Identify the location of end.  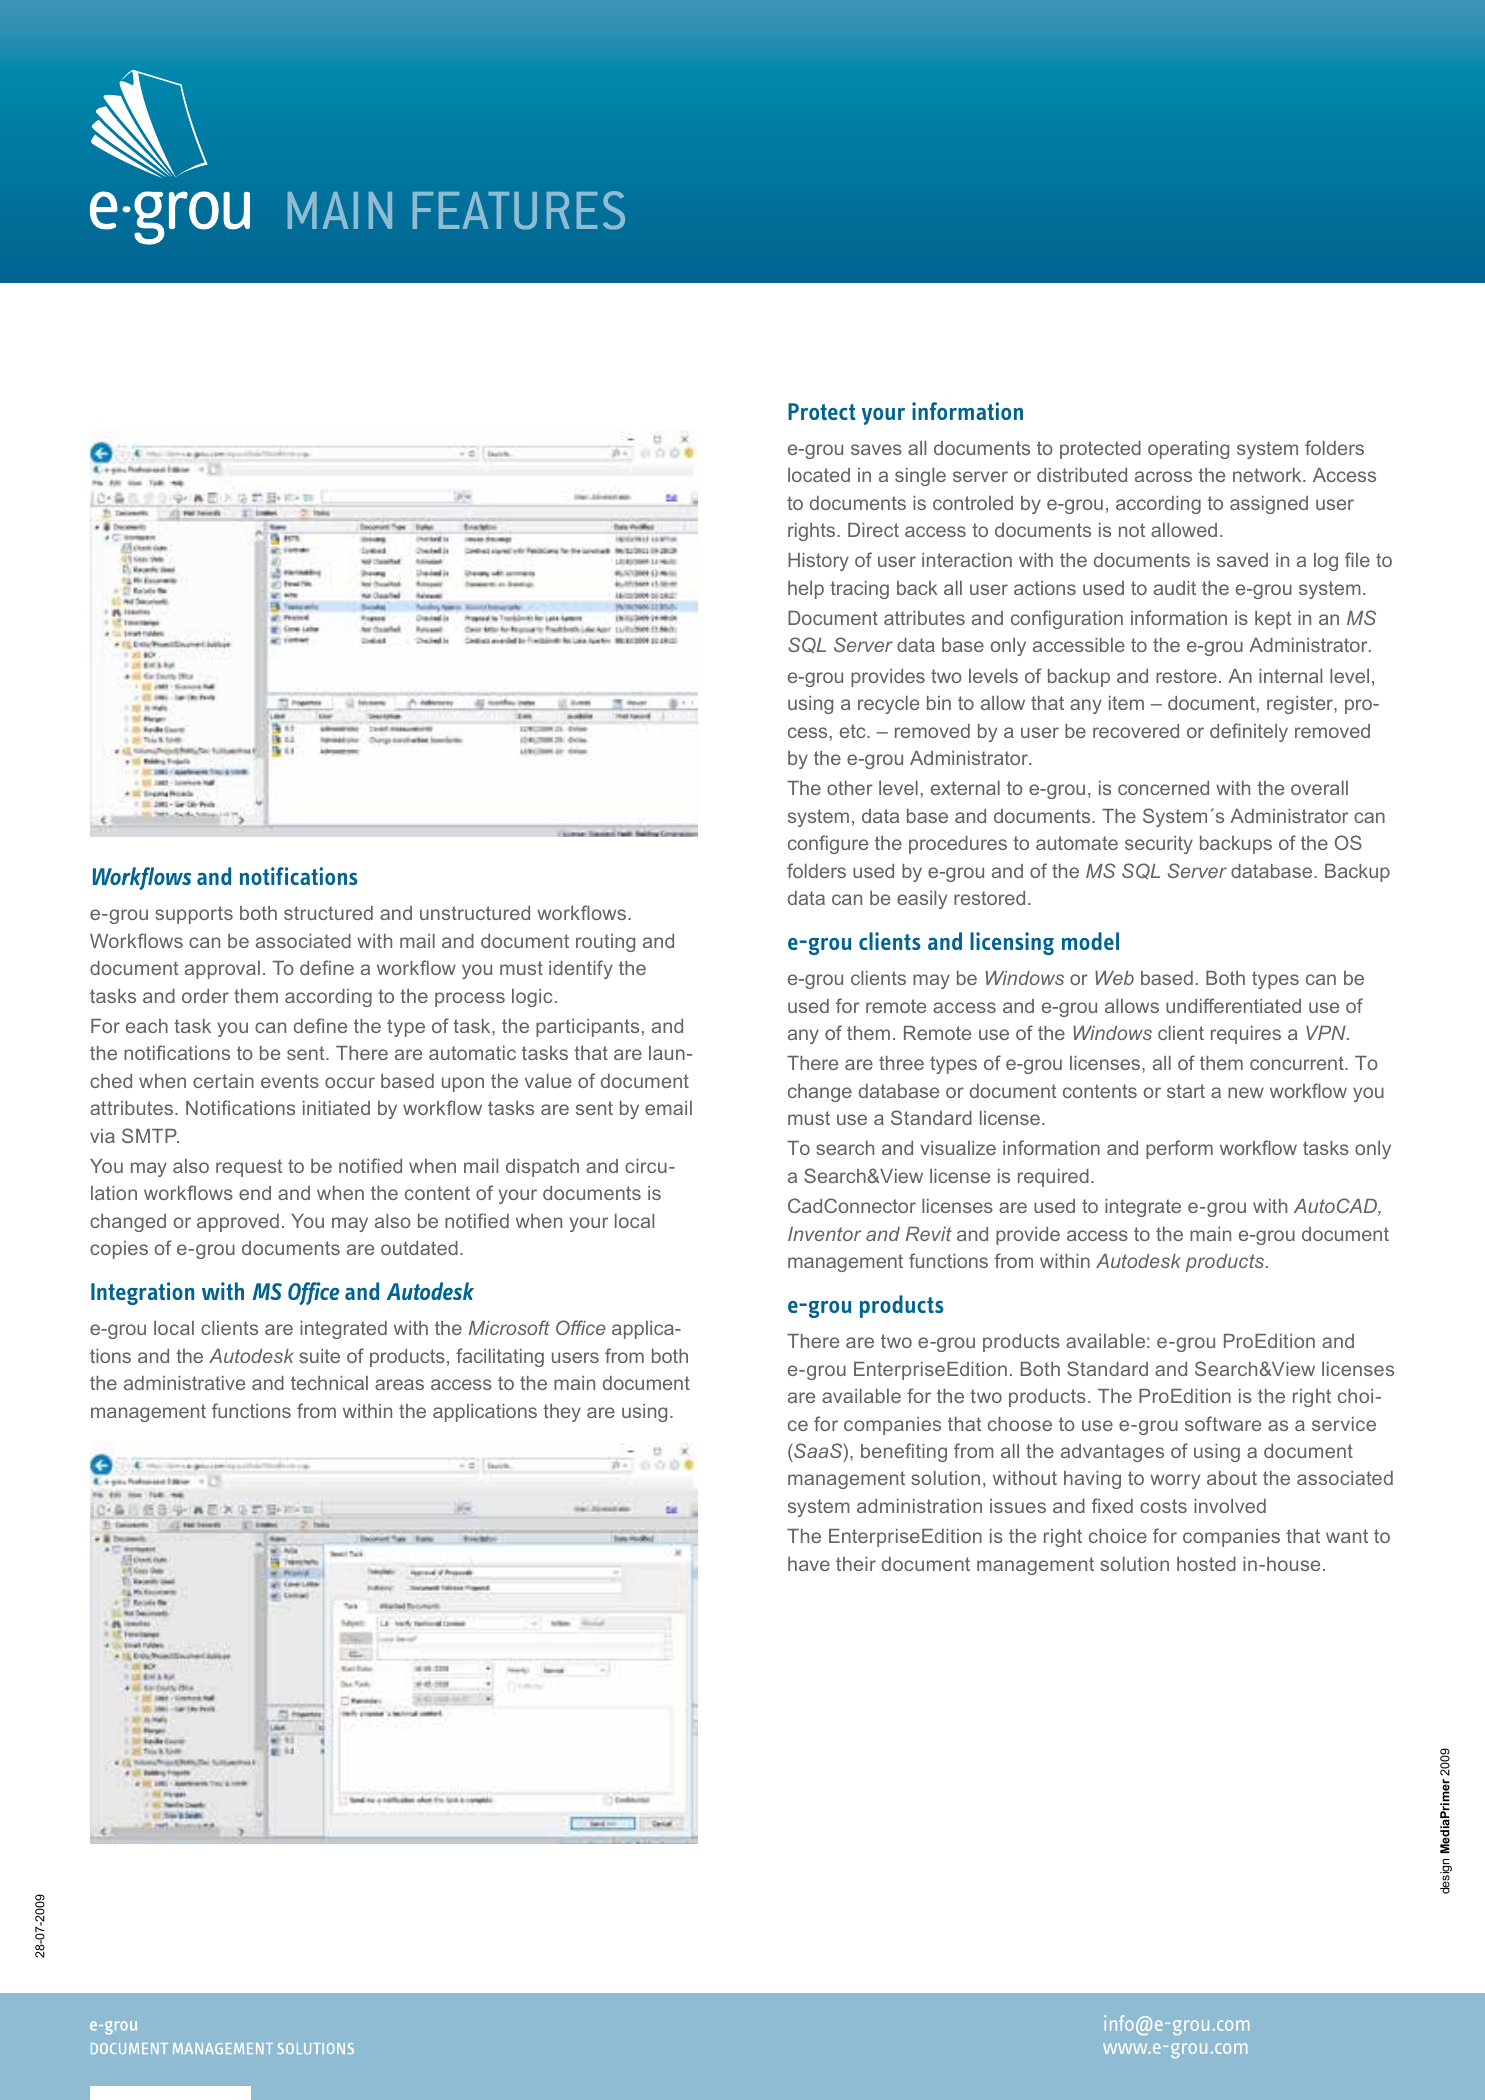
(255, 1193).
